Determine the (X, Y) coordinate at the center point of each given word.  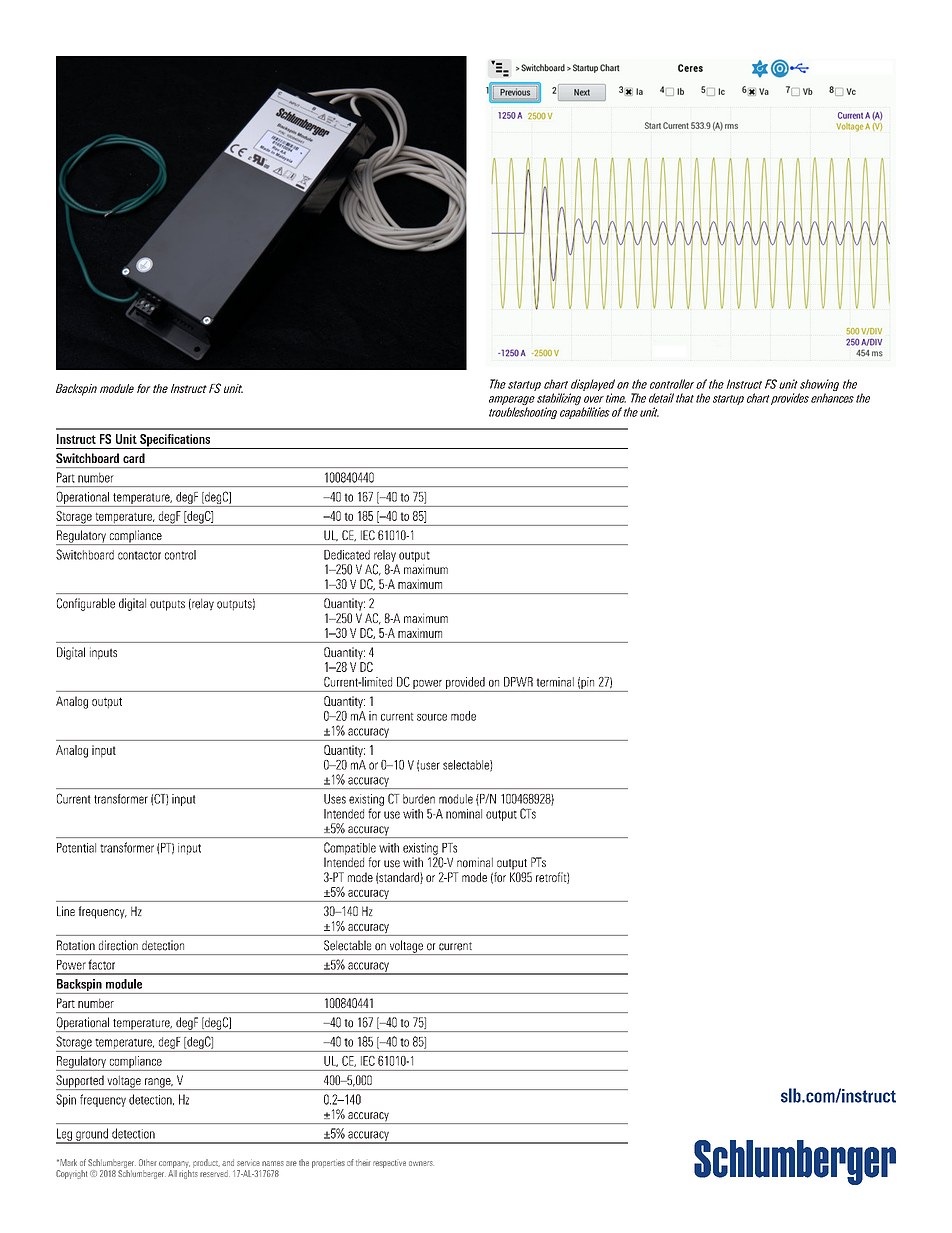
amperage (512, 402)
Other (148, 1162)
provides (790, 399)
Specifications (175, 441)
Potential (76, 848)
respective (389, 1164)
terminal (555, 682)
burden (419, 799)
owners (421, 1163)
